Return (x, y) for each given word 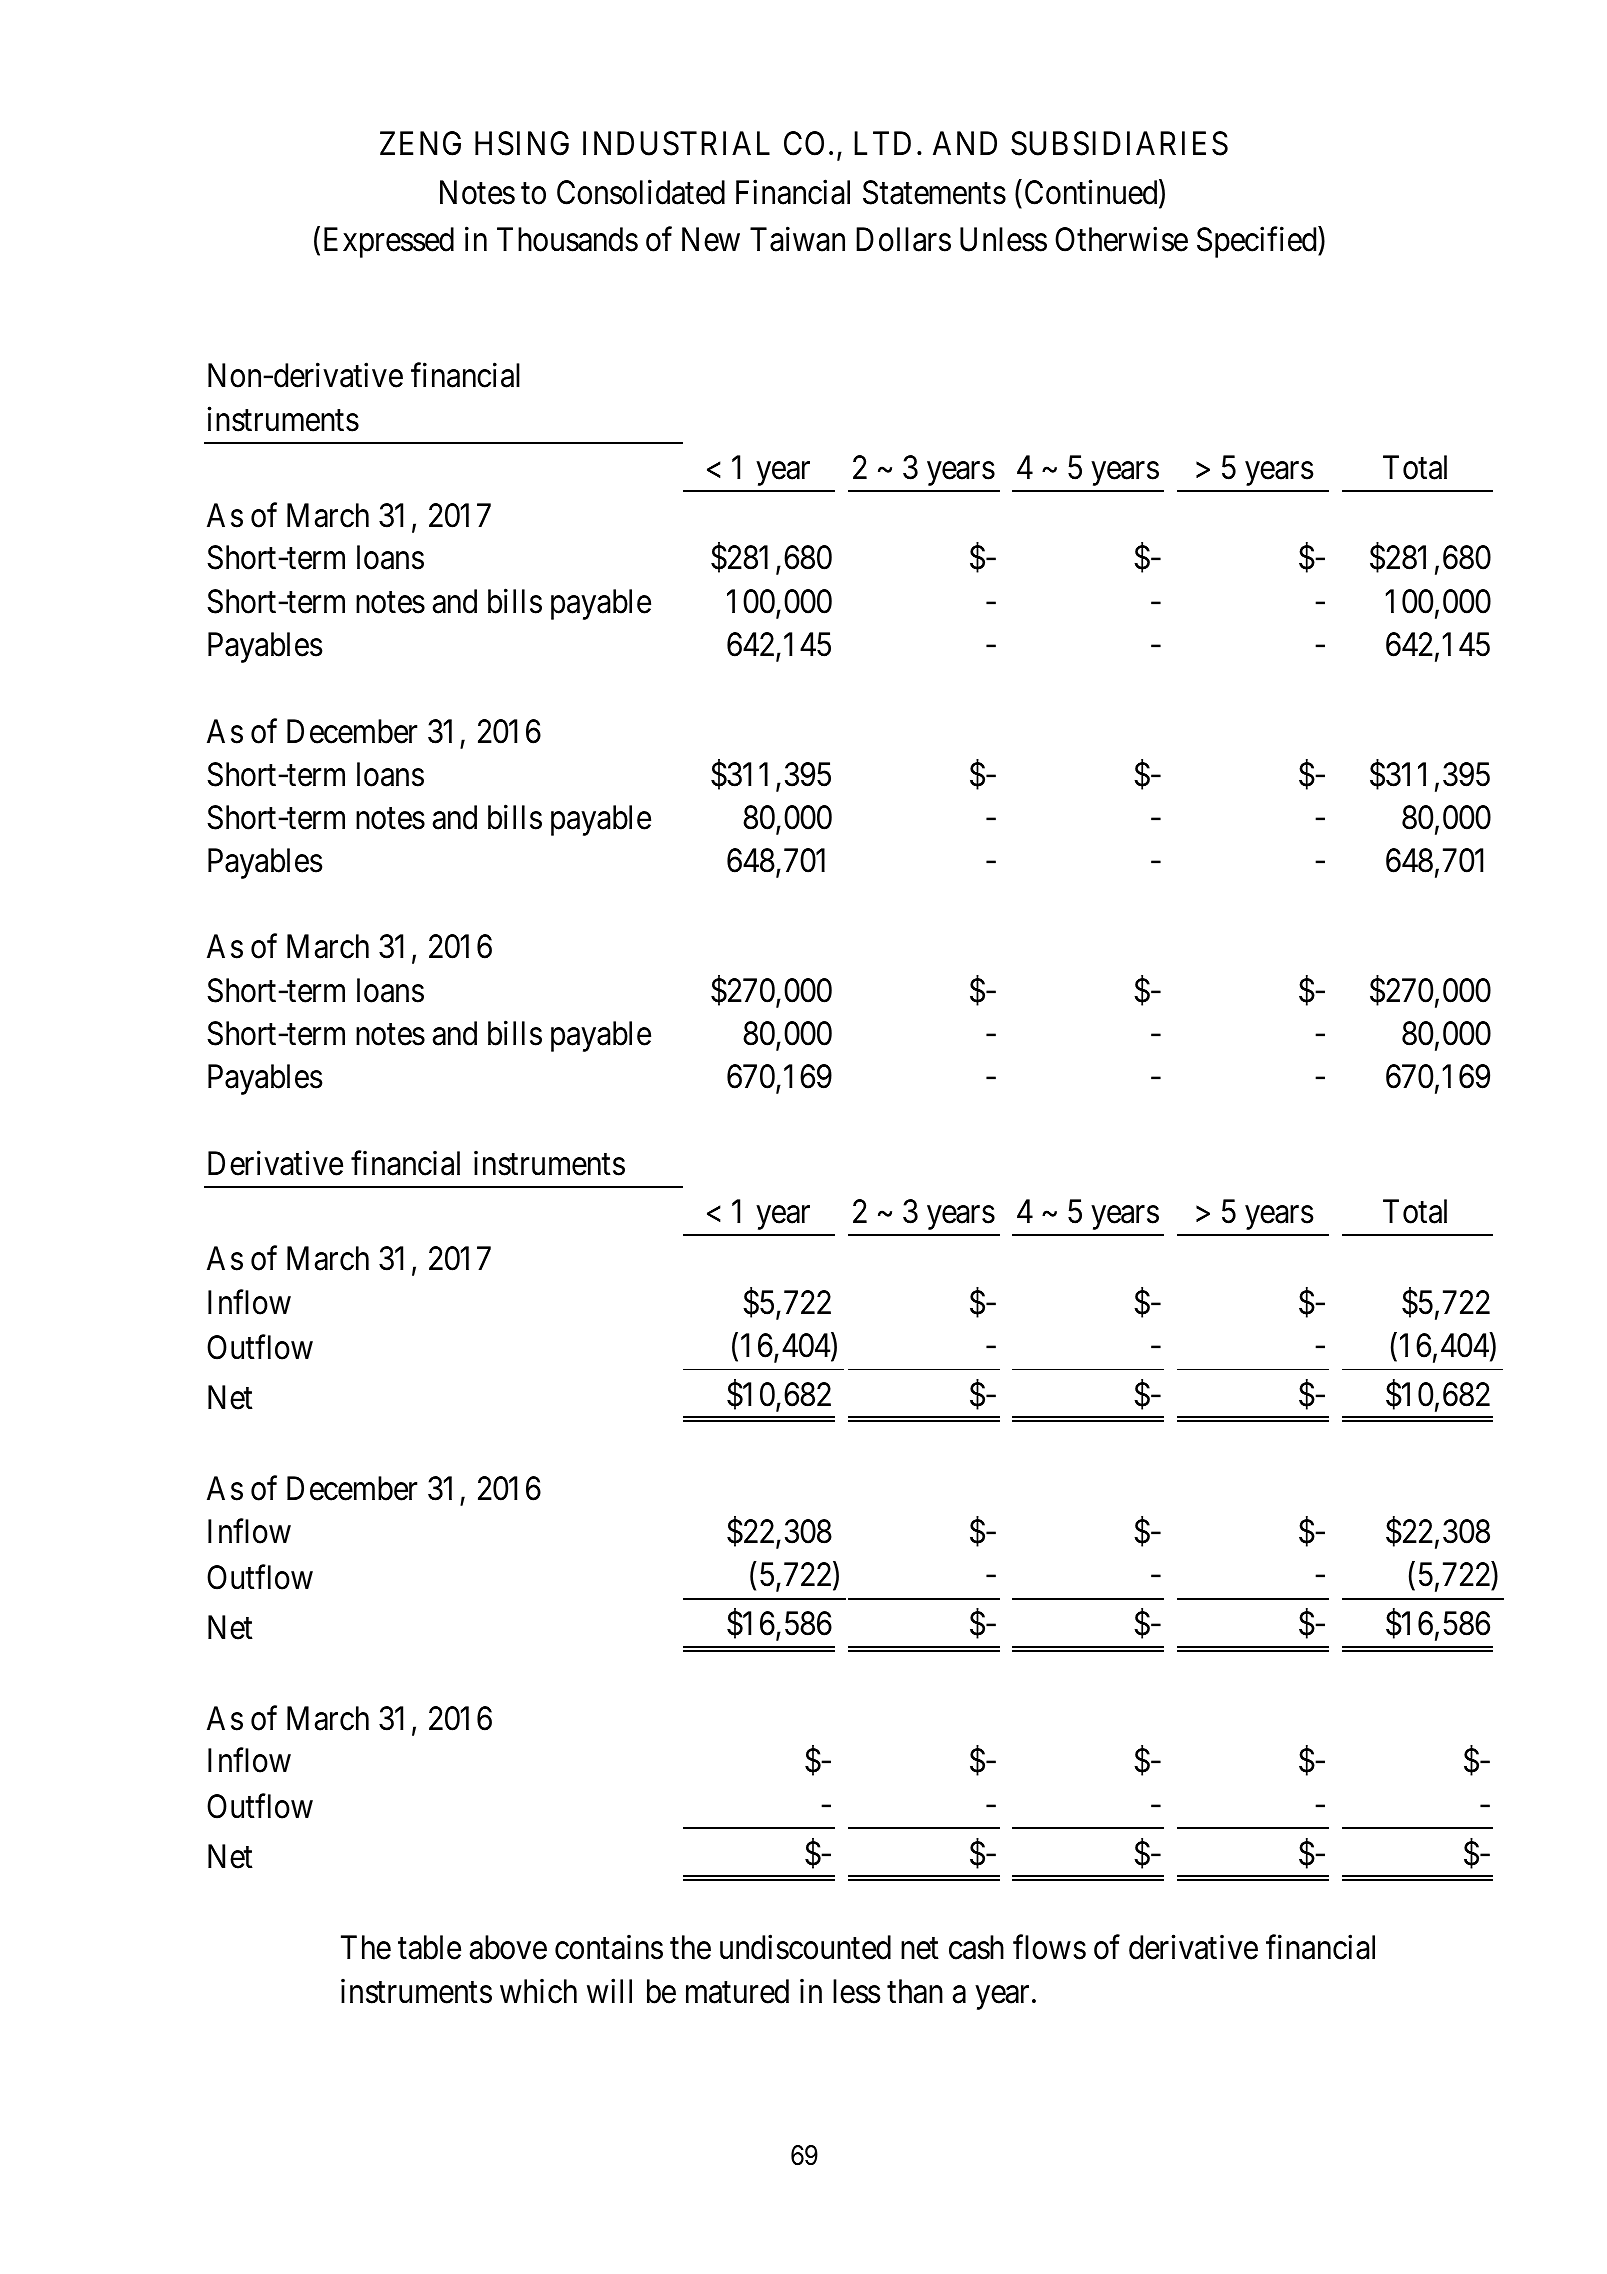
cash (976, 1947)
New (711, 239)
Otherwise (1121, 239)
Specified (1258, 242)
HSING (522, 143)
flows (1049, 1947)
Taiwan (797, 239)
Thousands (567, 239)
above (508, 1947)
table (429, 1947)
